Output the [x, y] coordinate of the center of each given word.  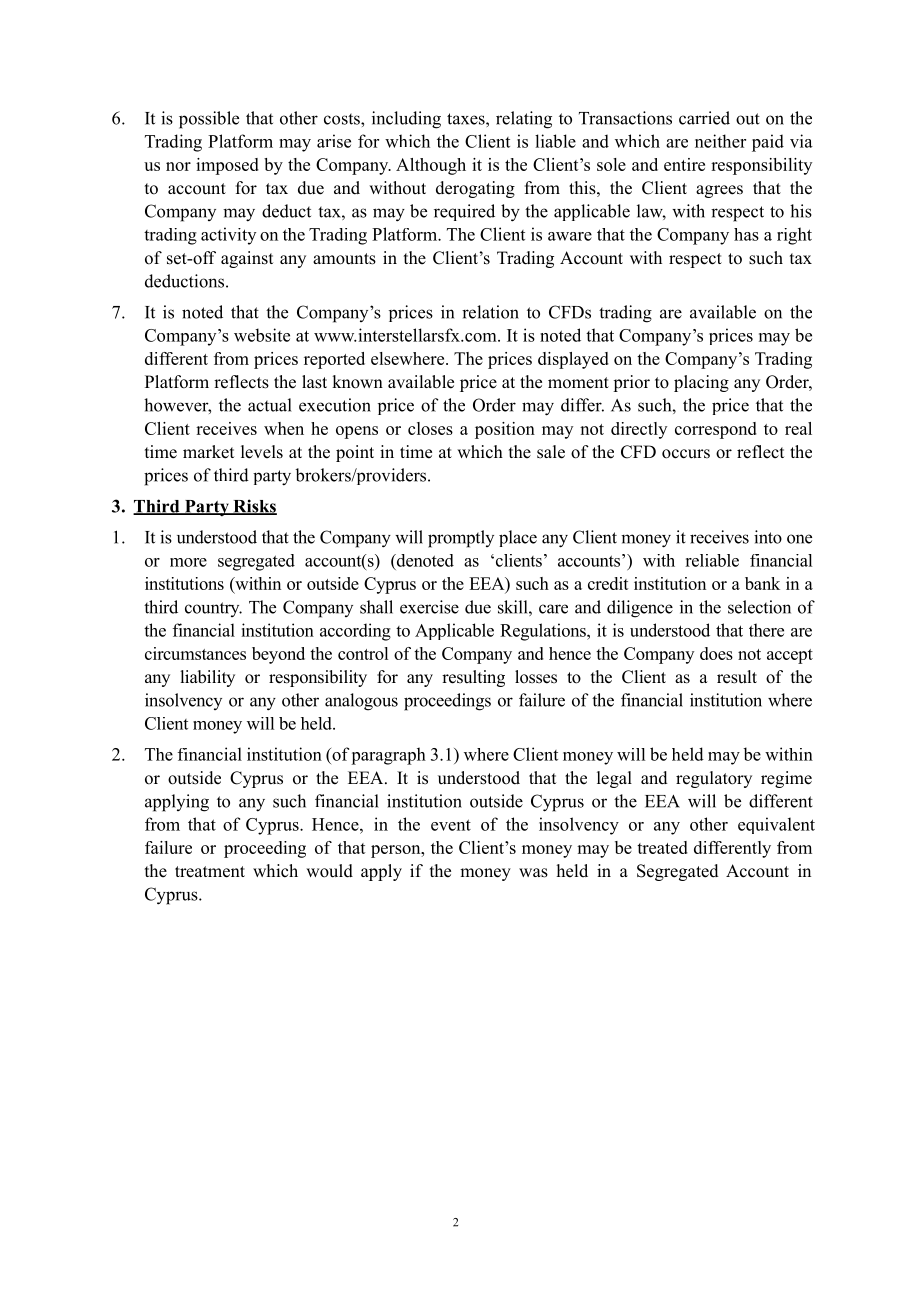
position [505, 430]
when [284, 428]
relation [490, 312]
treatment [210, 872]
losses [536, 677]
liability [207, 678]
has [746, 234]
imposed [227, 166]
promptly [461, 539]
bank [762, 583]
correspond [716, 430]
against [247, 259]
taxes [467, 119]
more [188, 562]
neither [720, 141]
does [716, 653]
